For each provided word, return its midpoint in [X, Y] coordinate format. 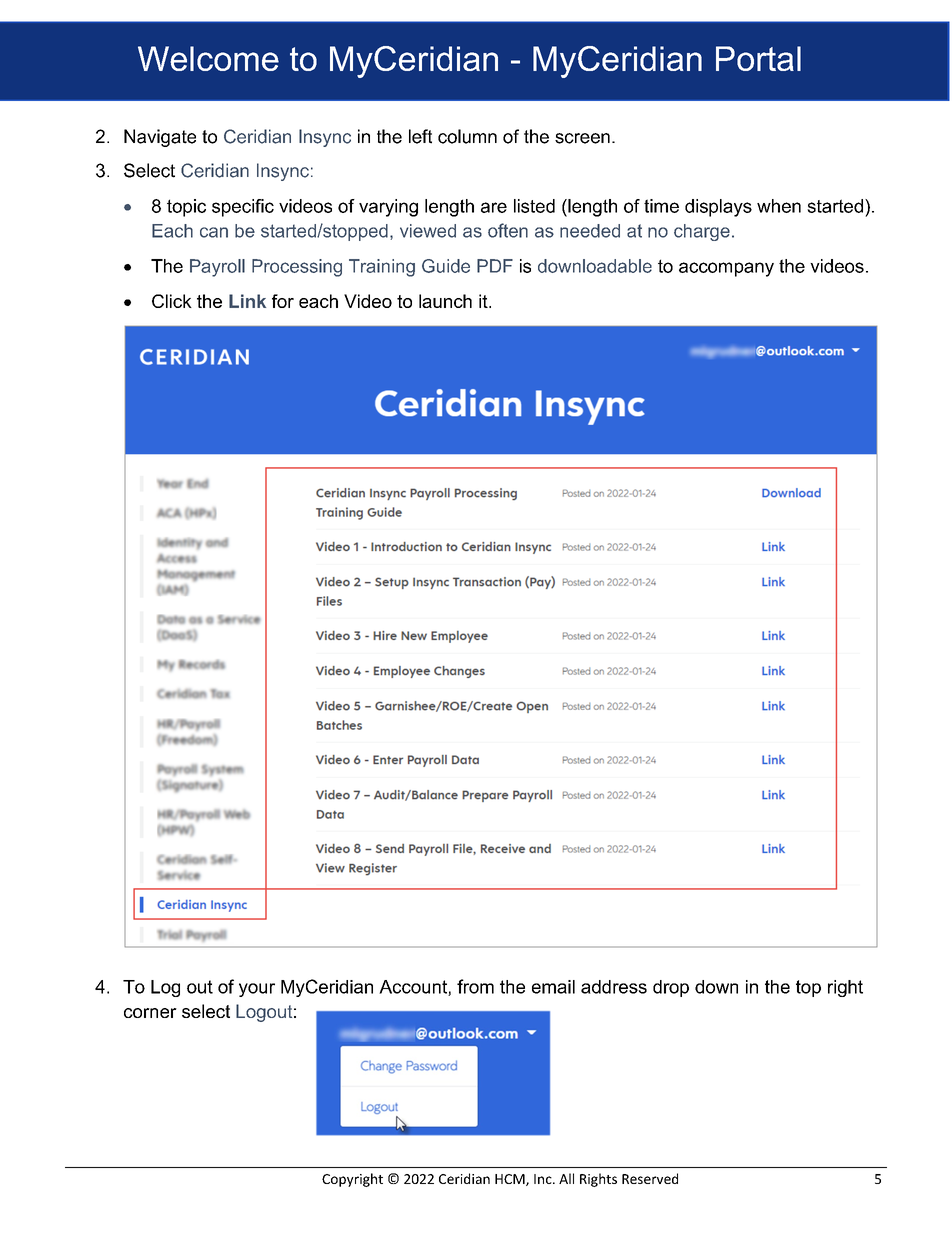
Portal [758, 58]
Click [172, 301]
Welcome [208, 58]
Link [247, 301]
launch [445, 301]
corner [150, 1013]
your [257, 990]
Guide [446, 266]
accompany [726, 269]
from [475, 986]
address [614, 987]
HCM [511, 1180]
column [467, 136]
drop [671, 988]
